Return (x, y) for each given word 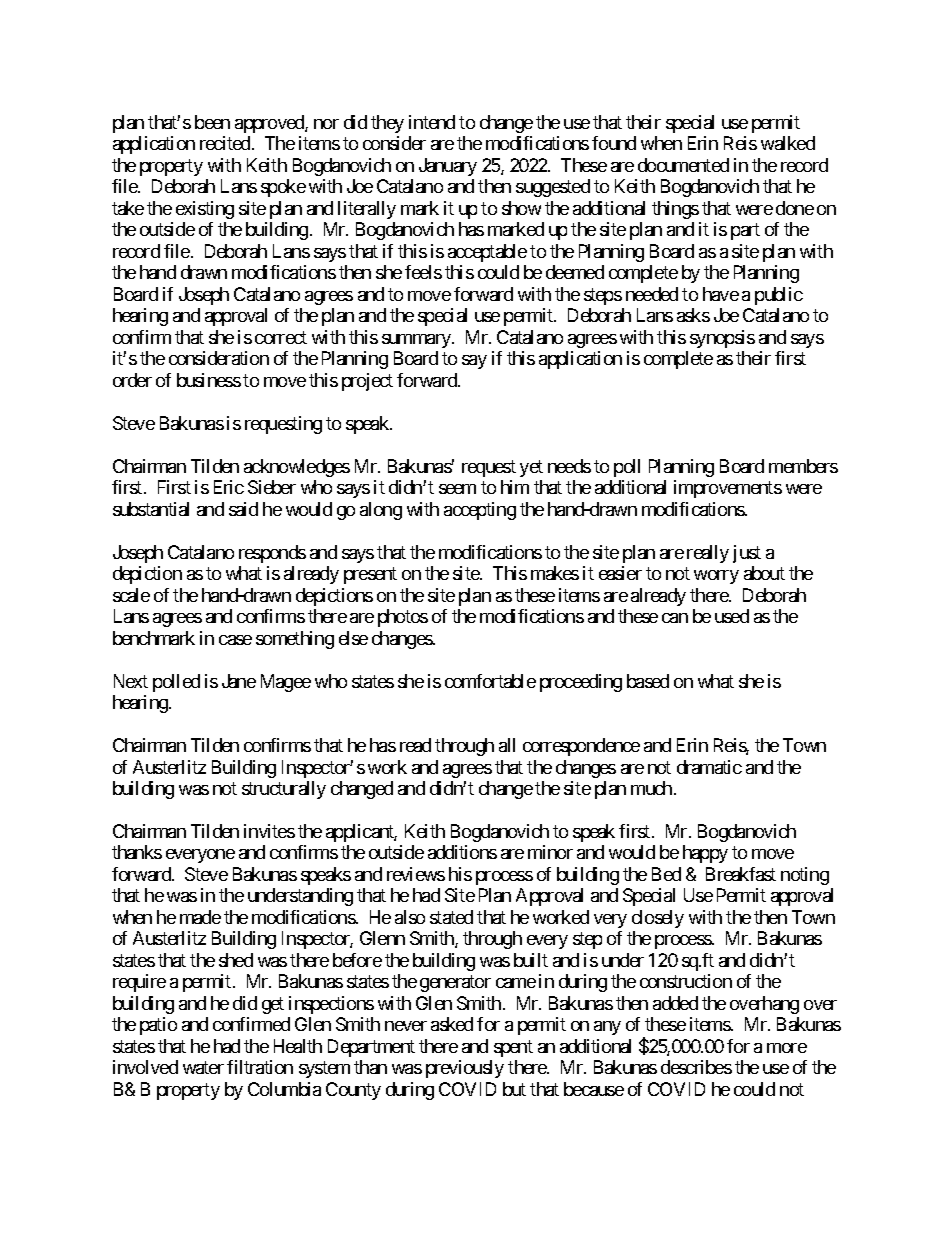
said (243, 509)
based (648, 681)
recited (225, 143)
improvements (728, 489)
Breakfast (741, 874)
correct (281, 337)
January (448, 167)
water (203, 1067)
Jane (239, 681)
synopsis (722, 339)
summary (417, 341)
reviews (416, 874)
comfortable (490, 681)
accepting (480, 511)
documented (683, 165)
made (200, 917)
